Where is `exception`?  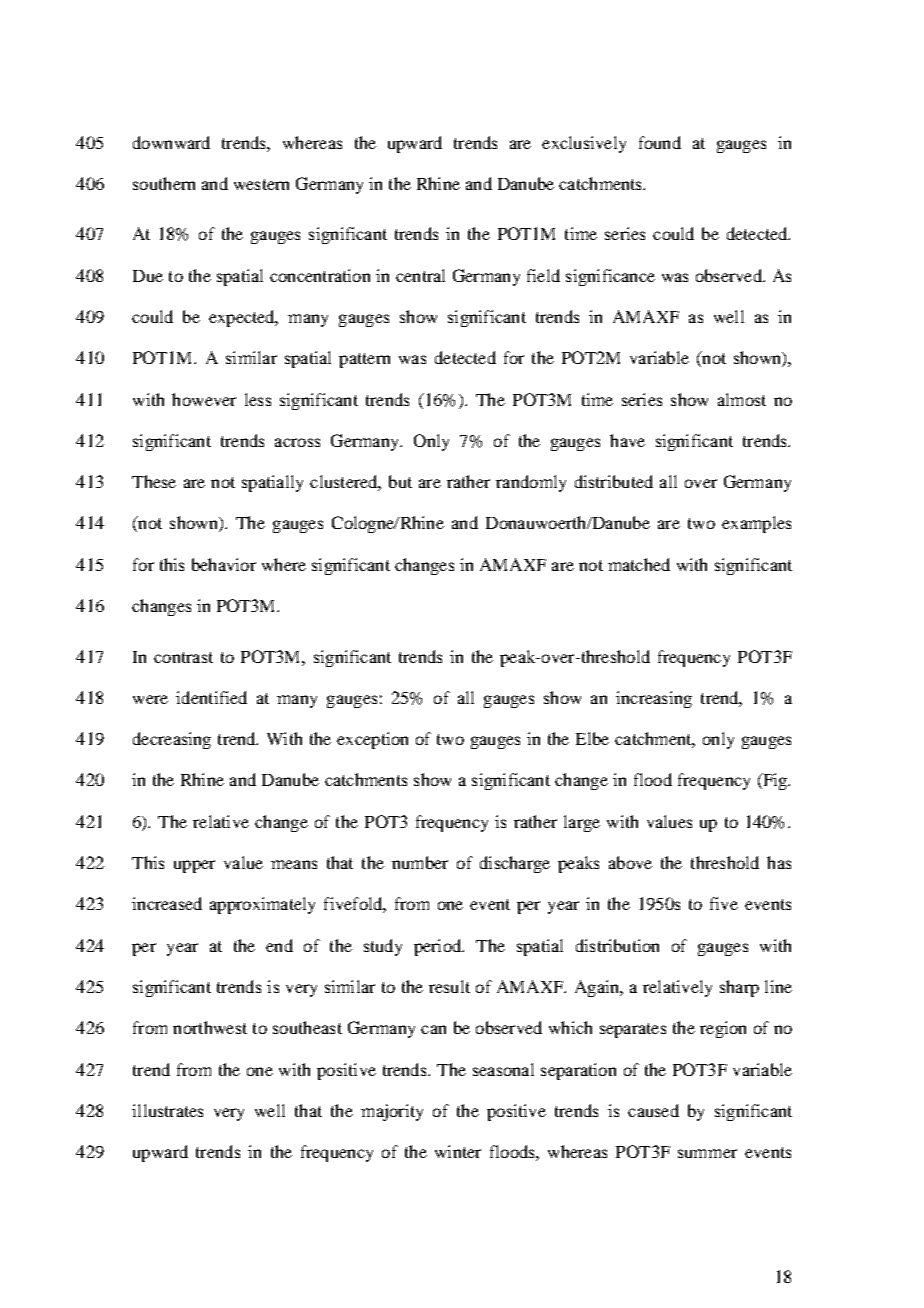
exception is located at coordinates (372, 740).
